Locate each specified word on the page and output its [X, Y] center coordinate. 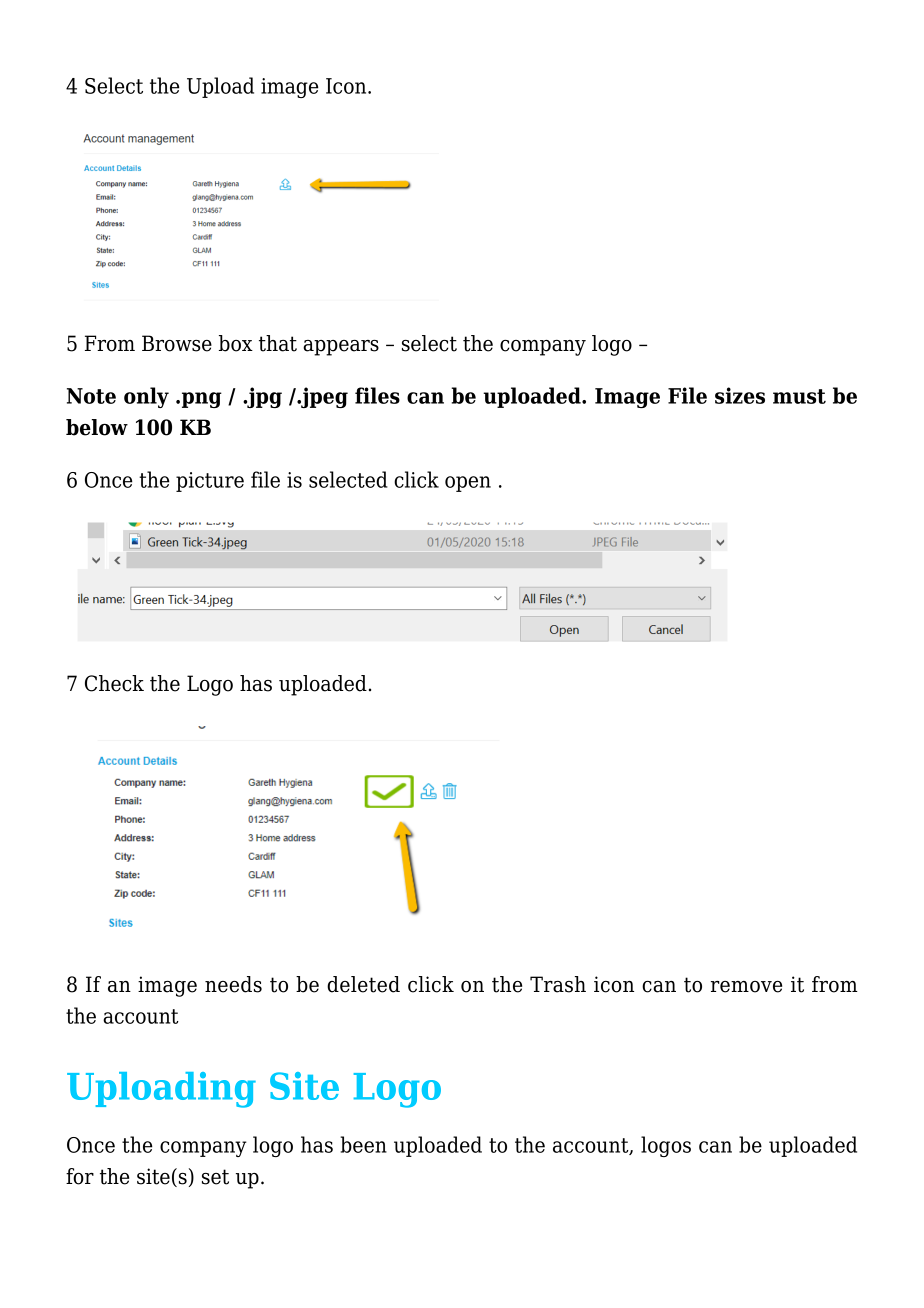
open [468, 484]
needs [233, 984]
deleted [363, 984]
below [97, 427]
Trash [558, 984]
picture [210, 482]
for [80, 1176]
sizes [740, 395]
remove [746, 987]
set [215, 1177]
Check [114, 683]
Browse [177, 343]
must [799, 396]
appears [341, 348]
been [363, 1144]
